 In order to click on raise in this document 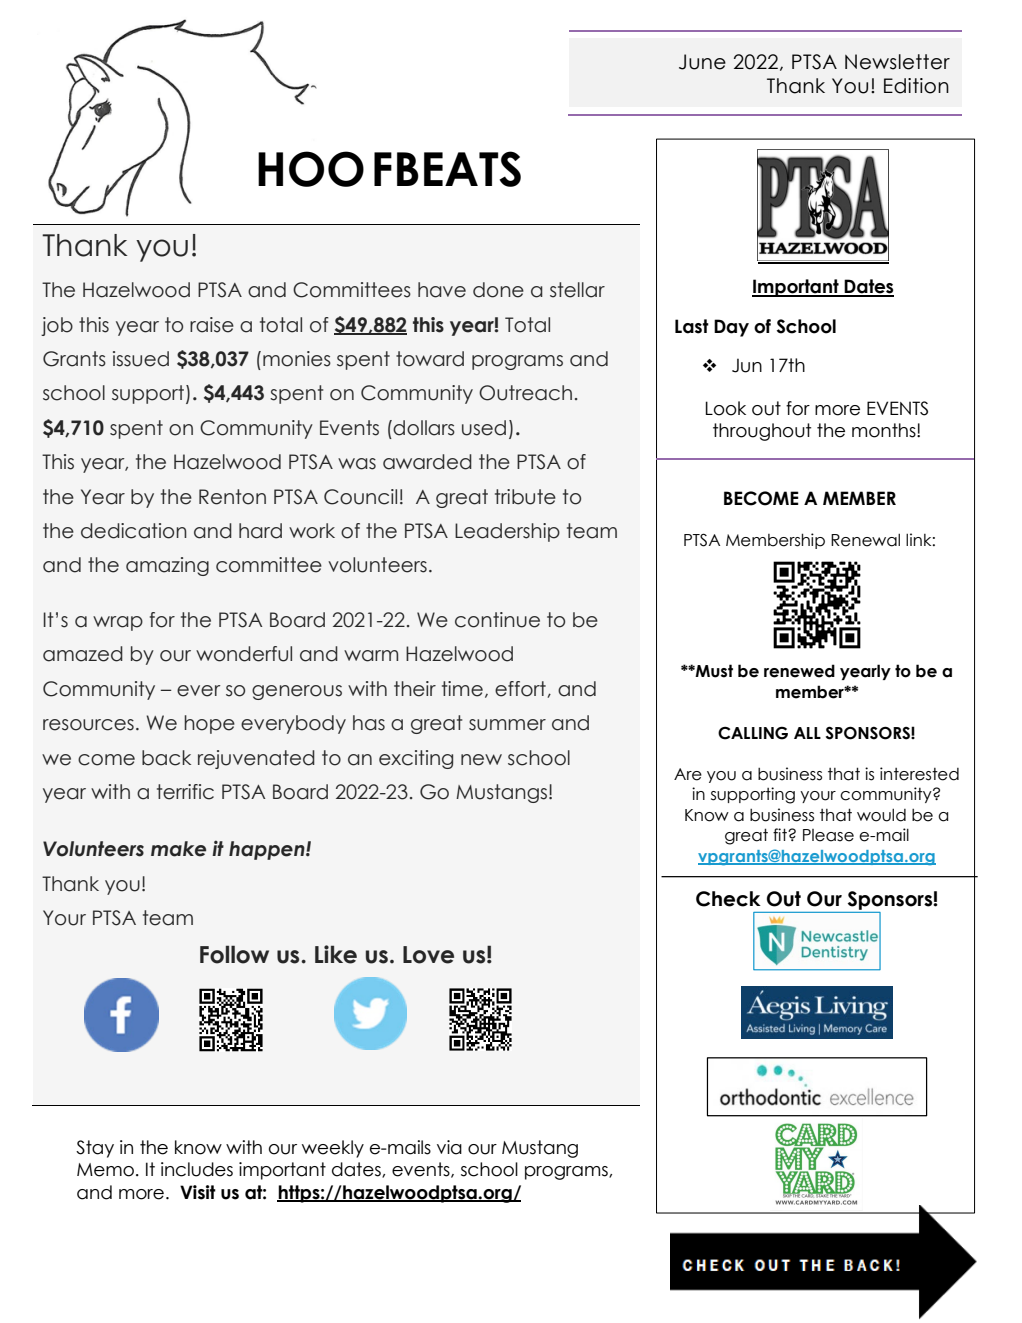, I will do `click(212, 325)`.
